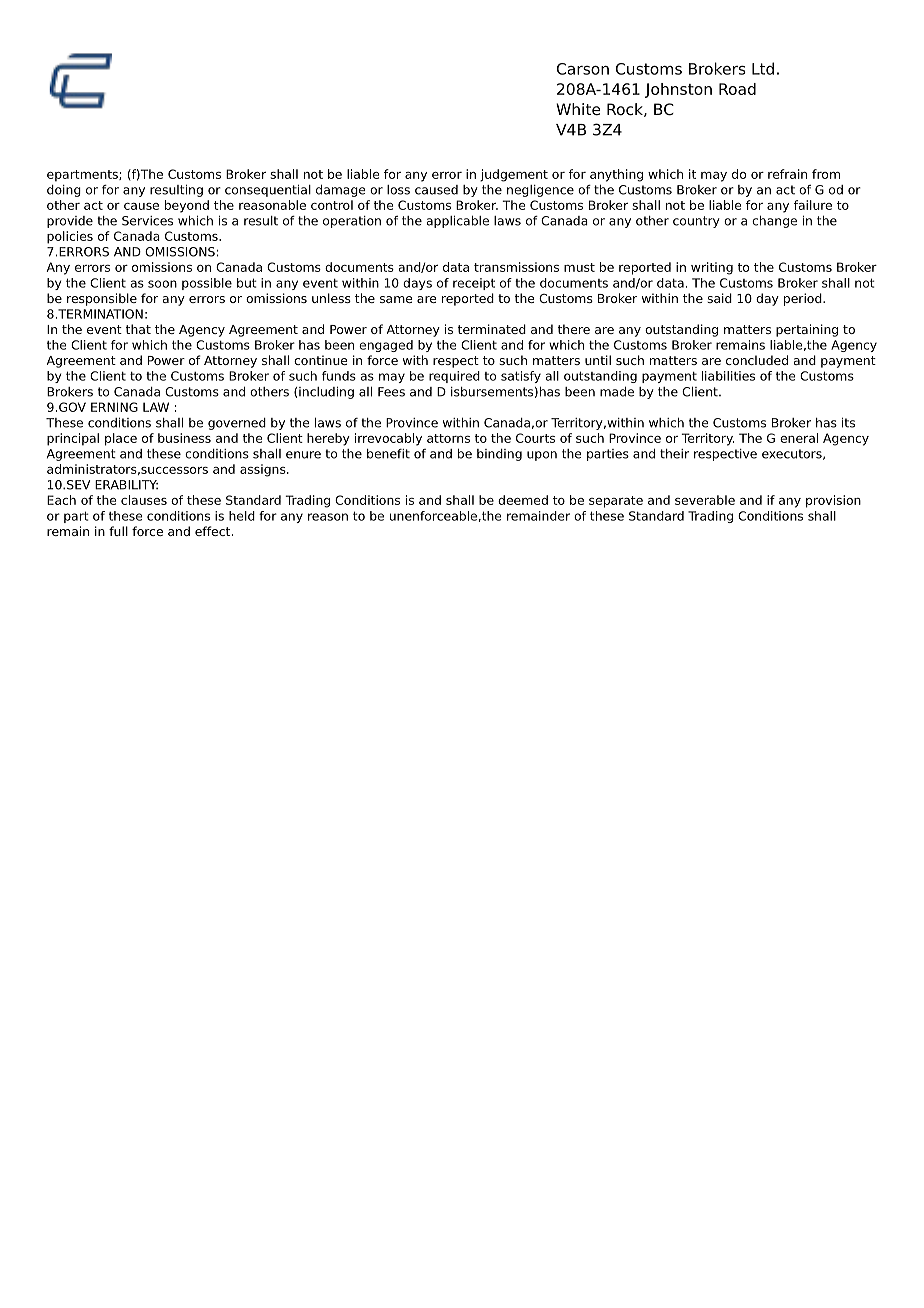 The image size is (924, 1308). What do you see at coordinates (144, 500) in the screenshot?
I see `clauses` at bounding box center [144, 500].
